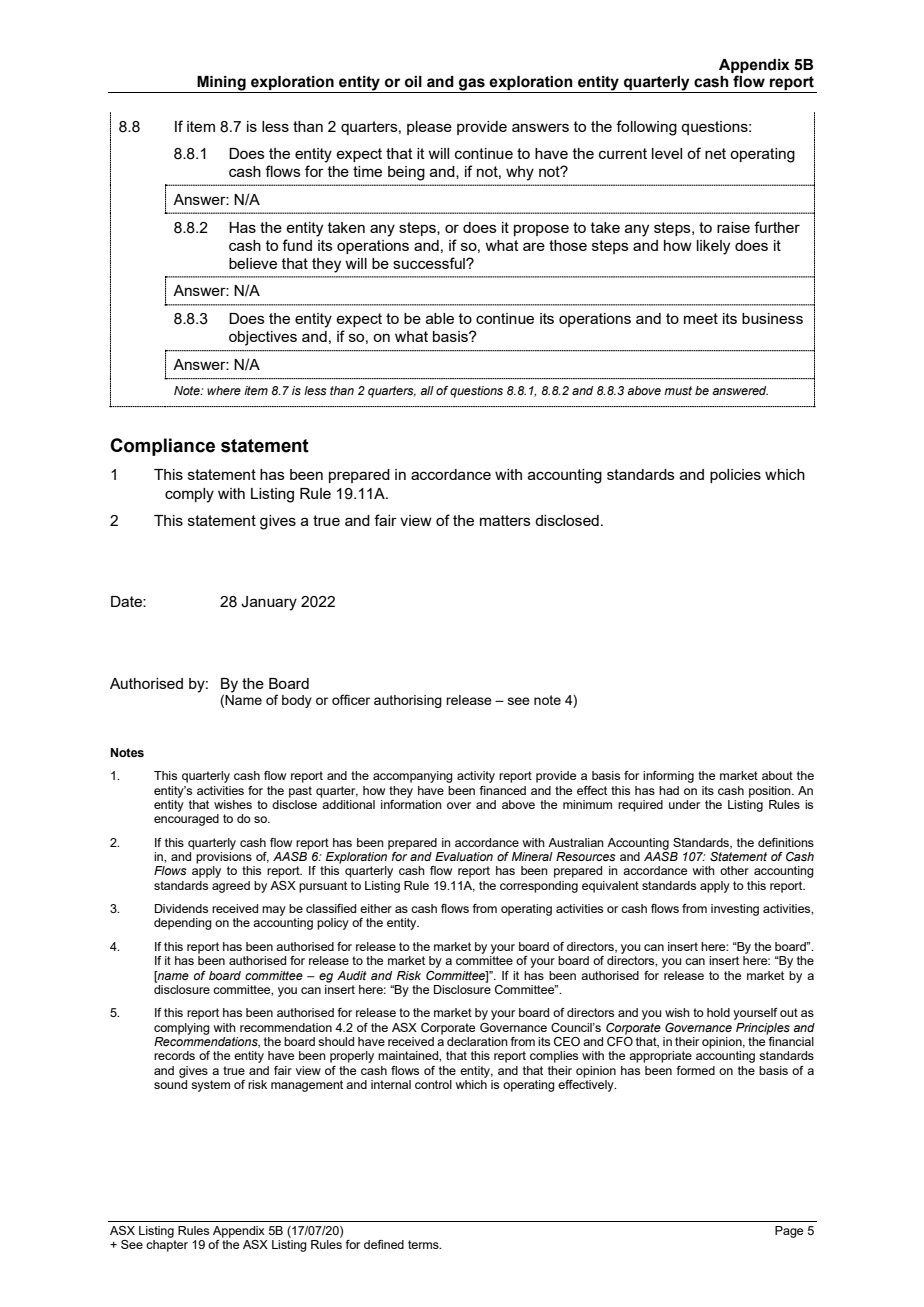  Describe the element at coordinates (221, 84) in the image. I see `Mining` at that location.
